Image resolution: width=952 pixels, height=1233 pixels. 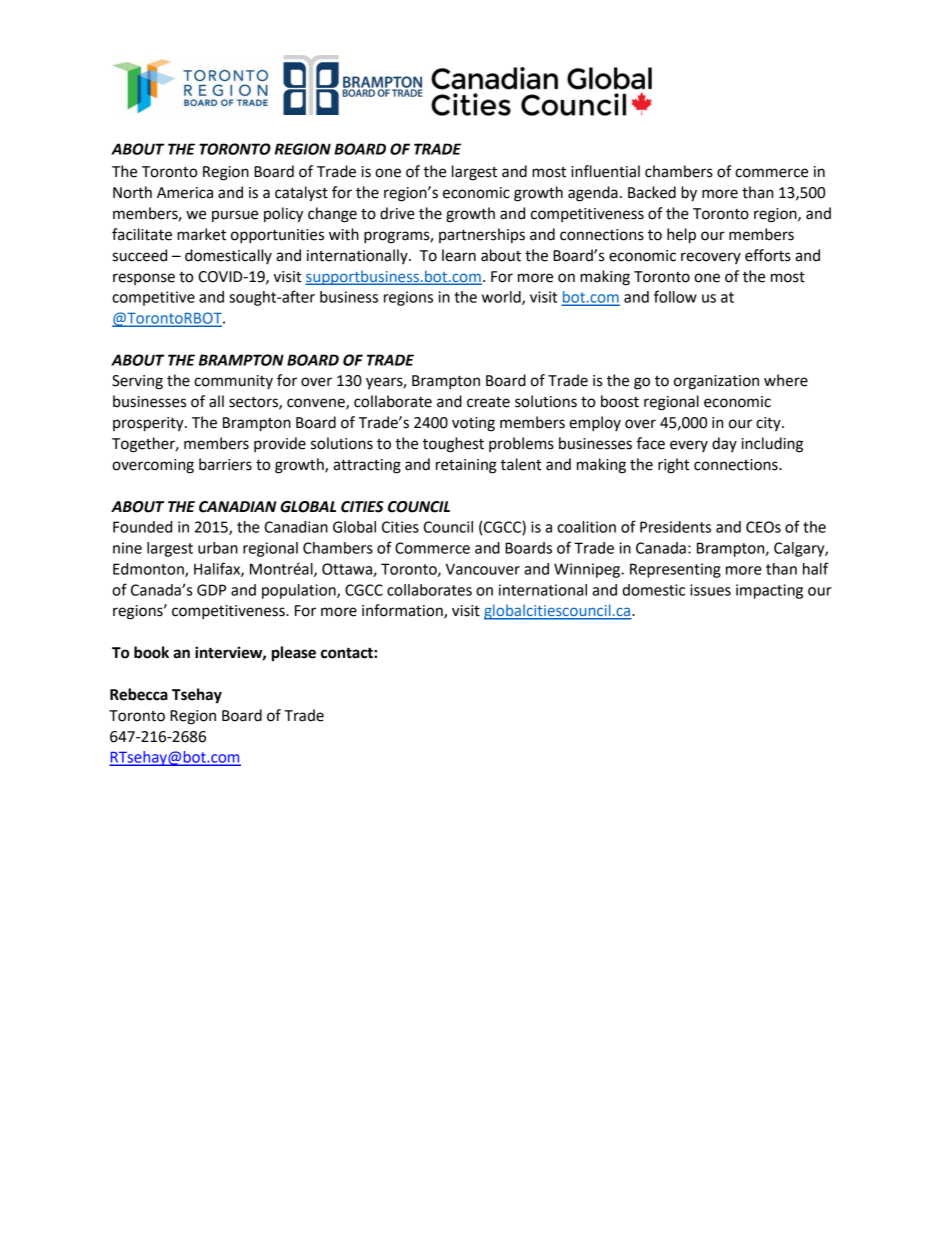 I want to click on voting, so click(x=473, y=424).
